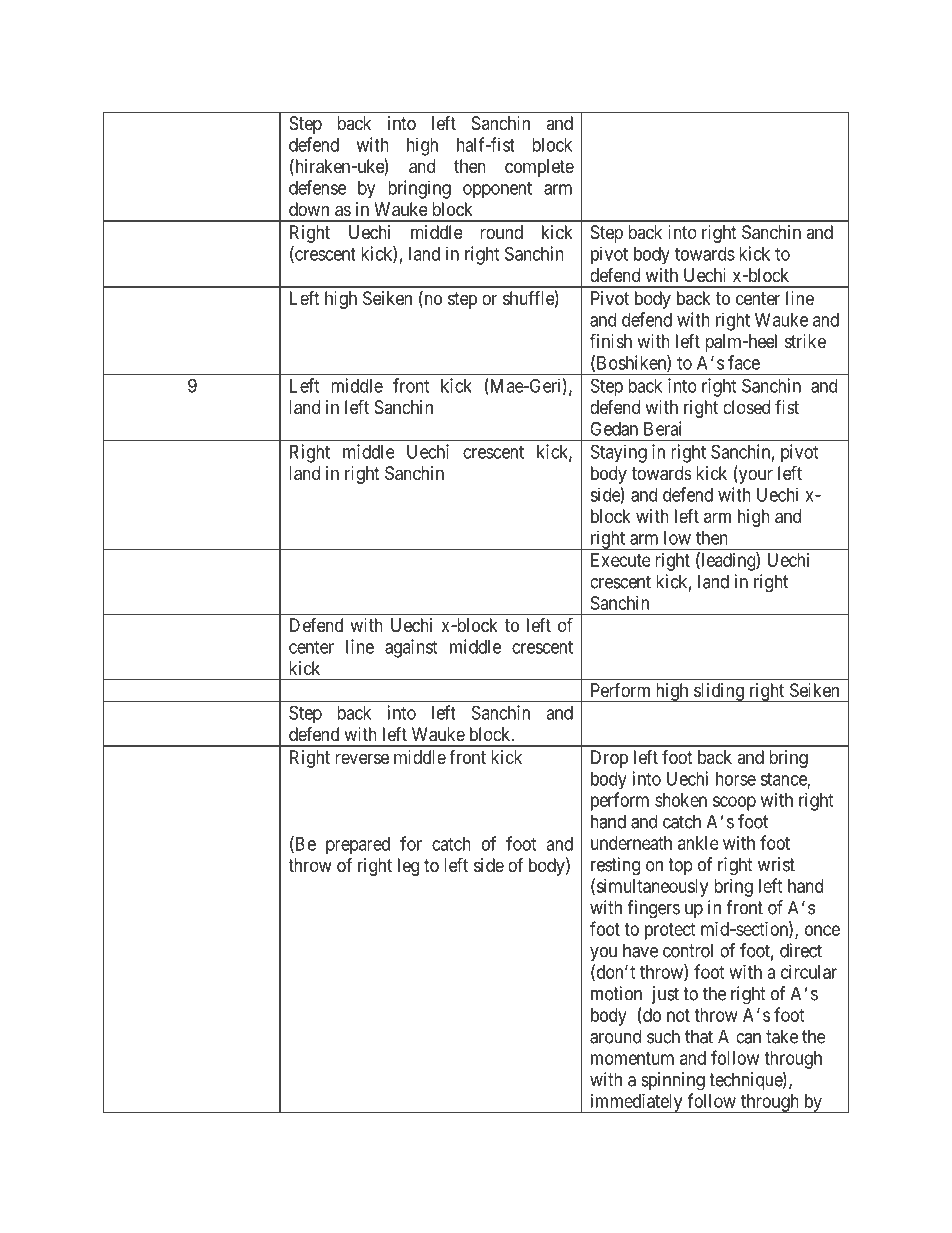 The image size is (952, 1233). What do you see at coordinates (748, 1038) in the image?
I see `can` at bounding box center [748, 1038].
